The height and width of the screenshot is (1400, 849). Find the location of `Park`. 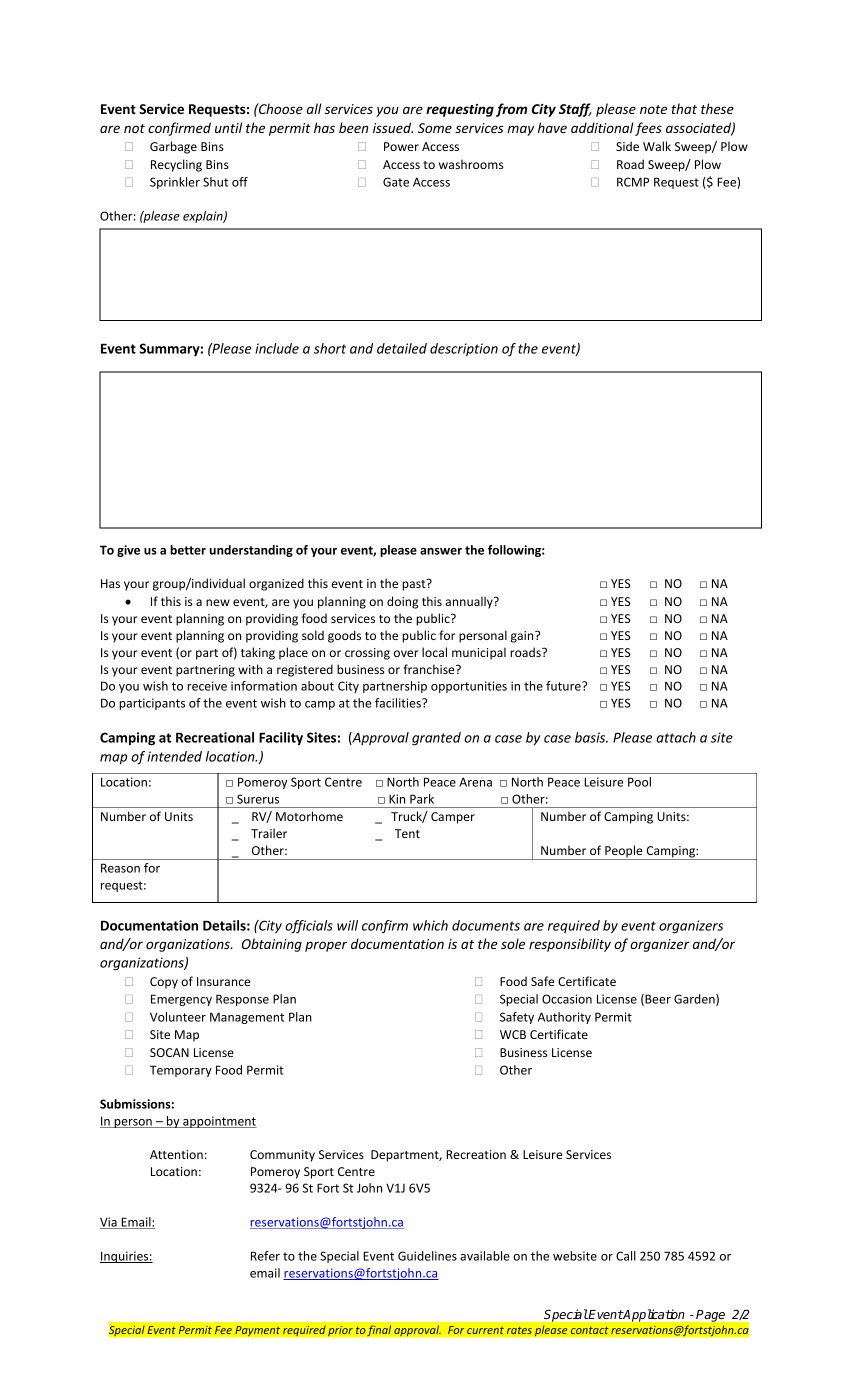

Park is located at coordinates (422, 799).
